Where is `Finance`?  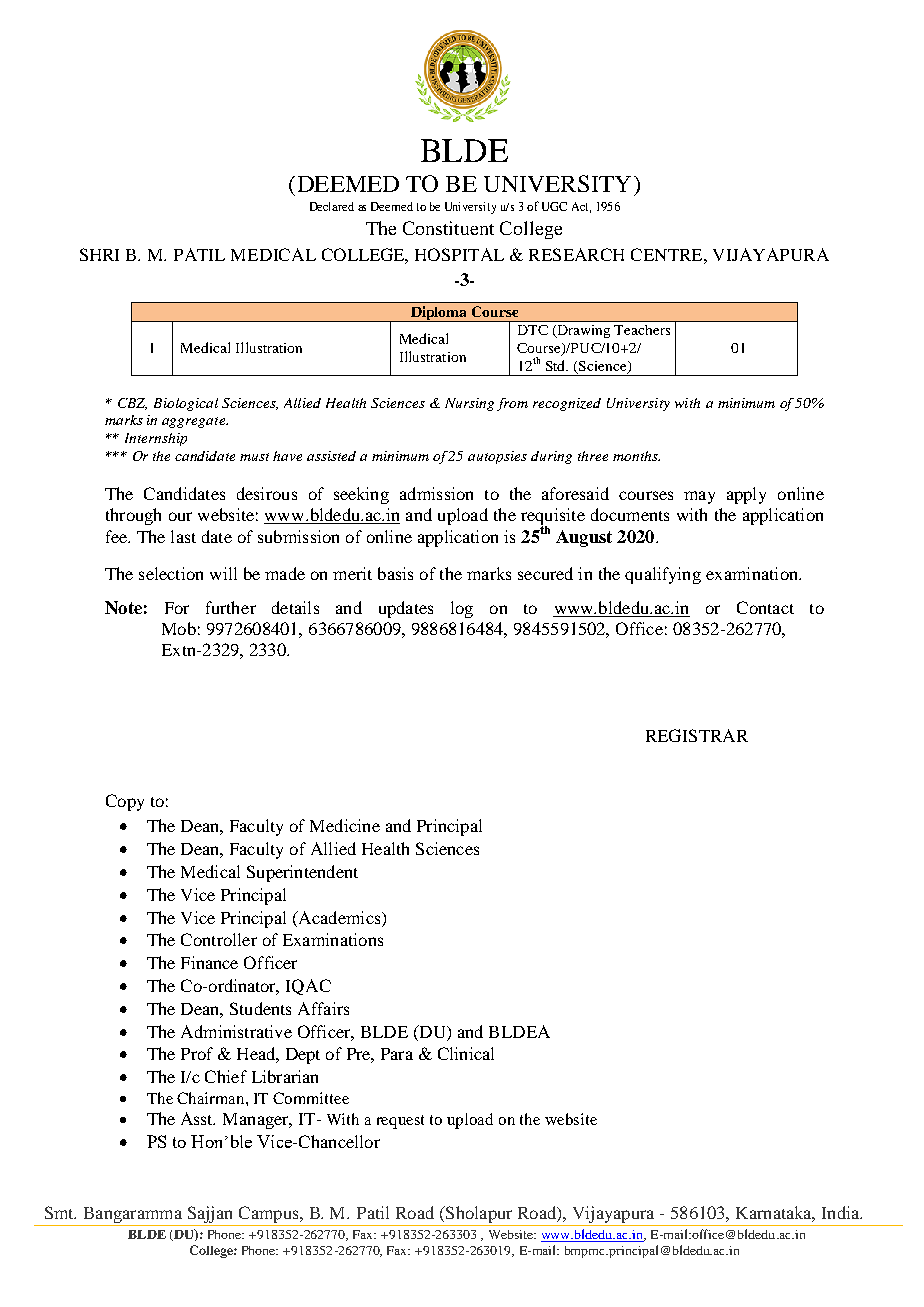
Finance is located at coordinates (209, 962).
